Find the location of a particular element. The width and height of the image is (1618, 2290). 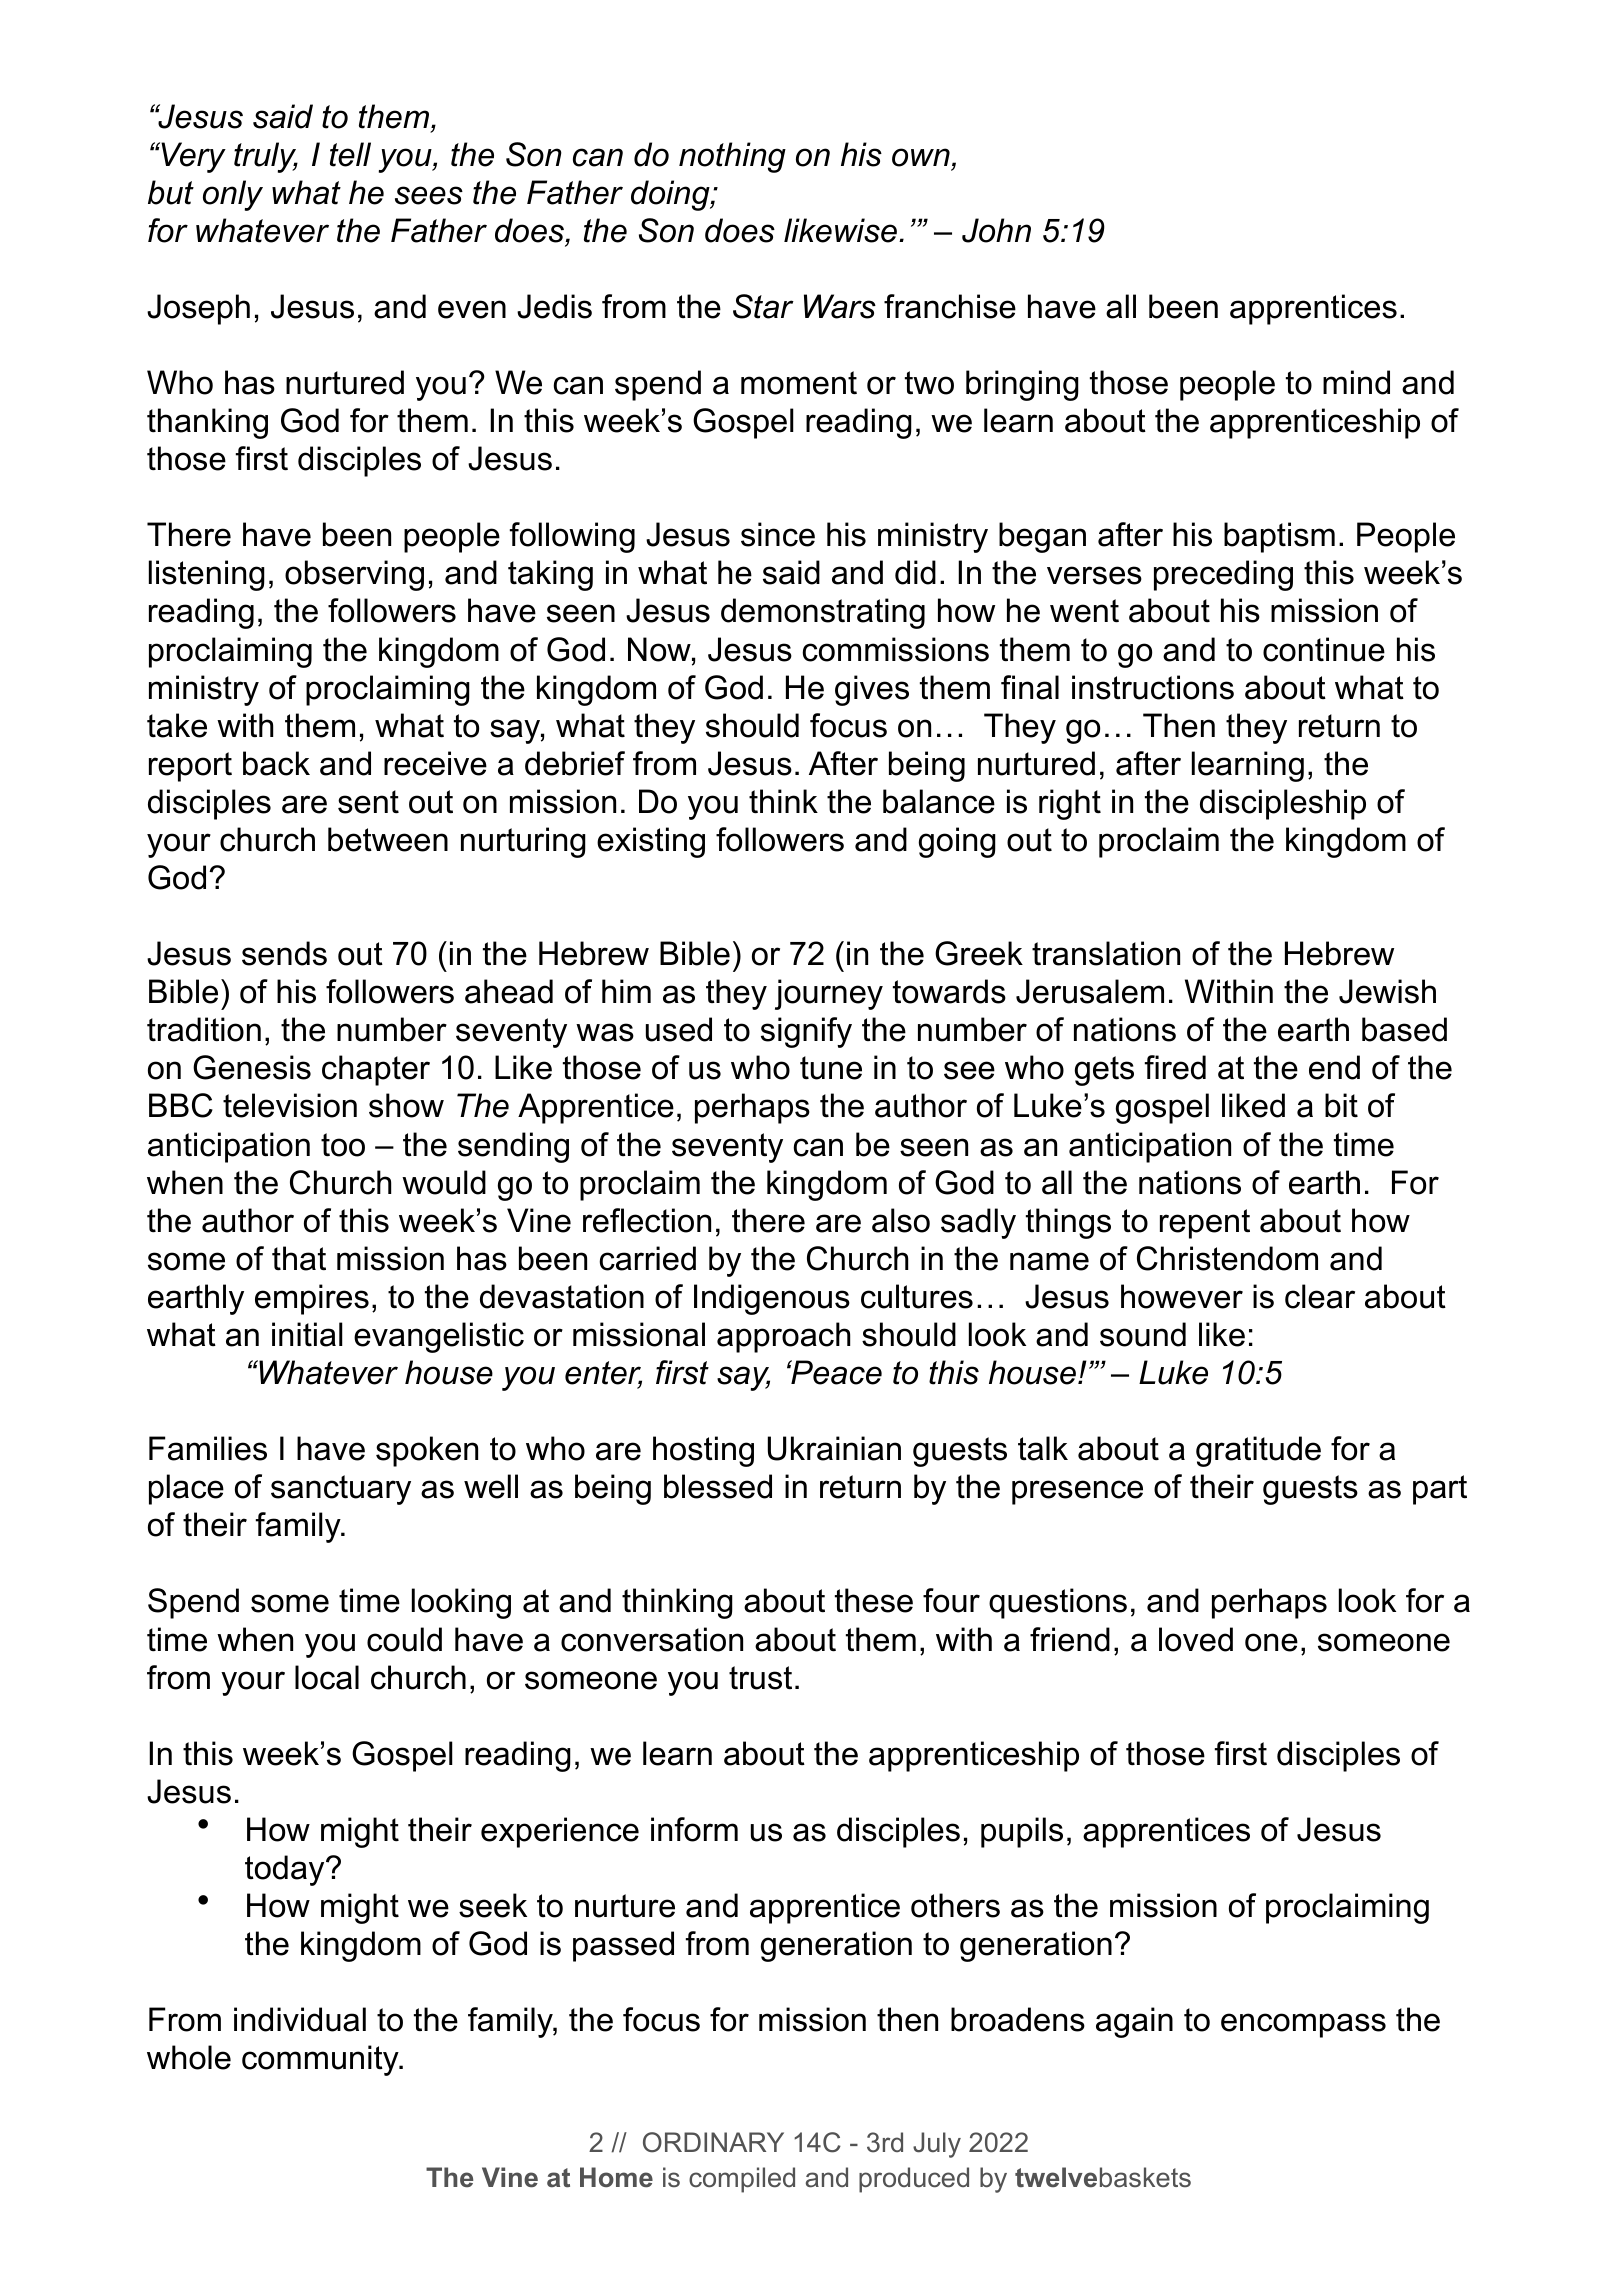

ORDINARY is located at coordinates (713, 2142).
